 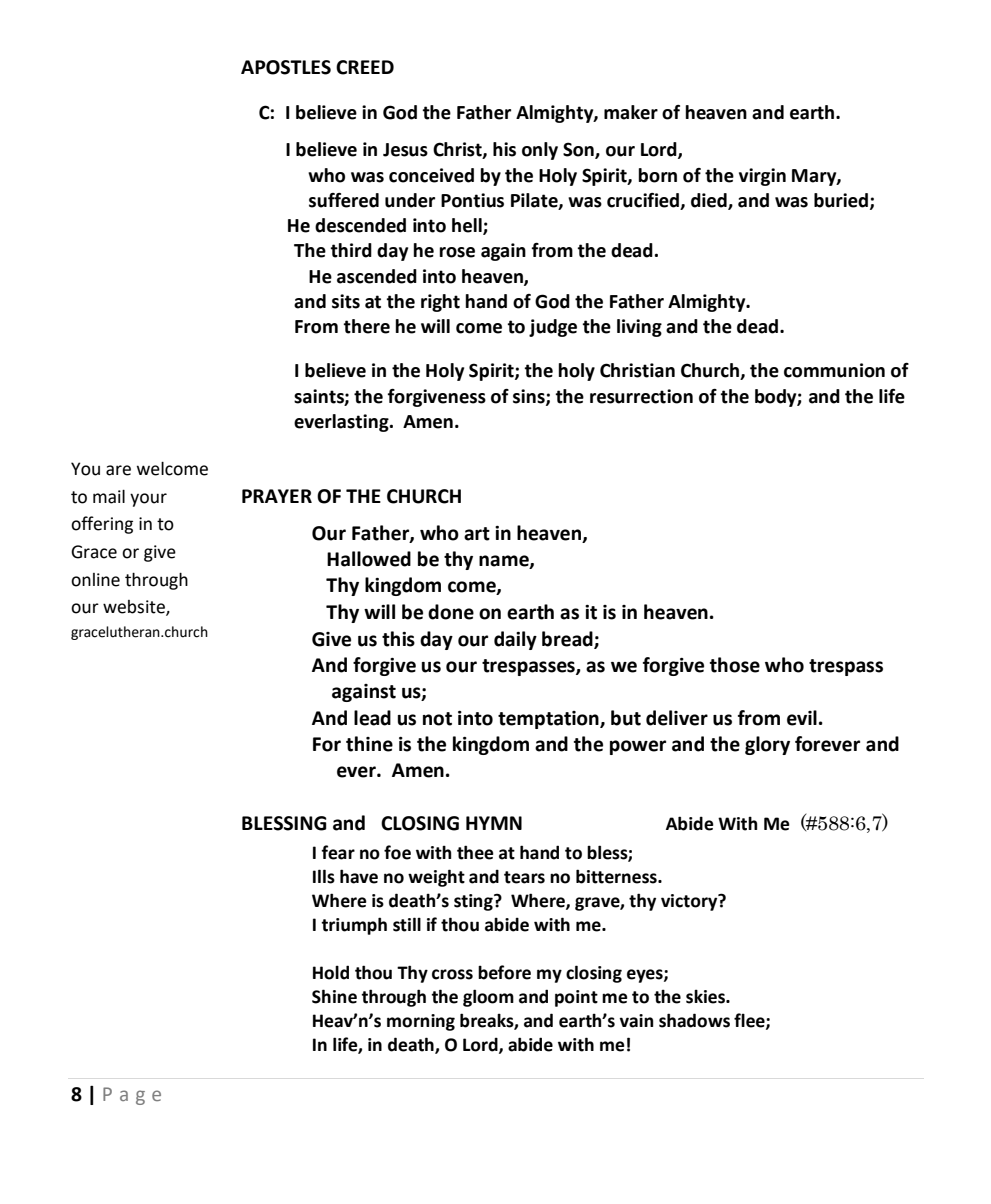 I want to click on website, so click(x=135, y=608).
